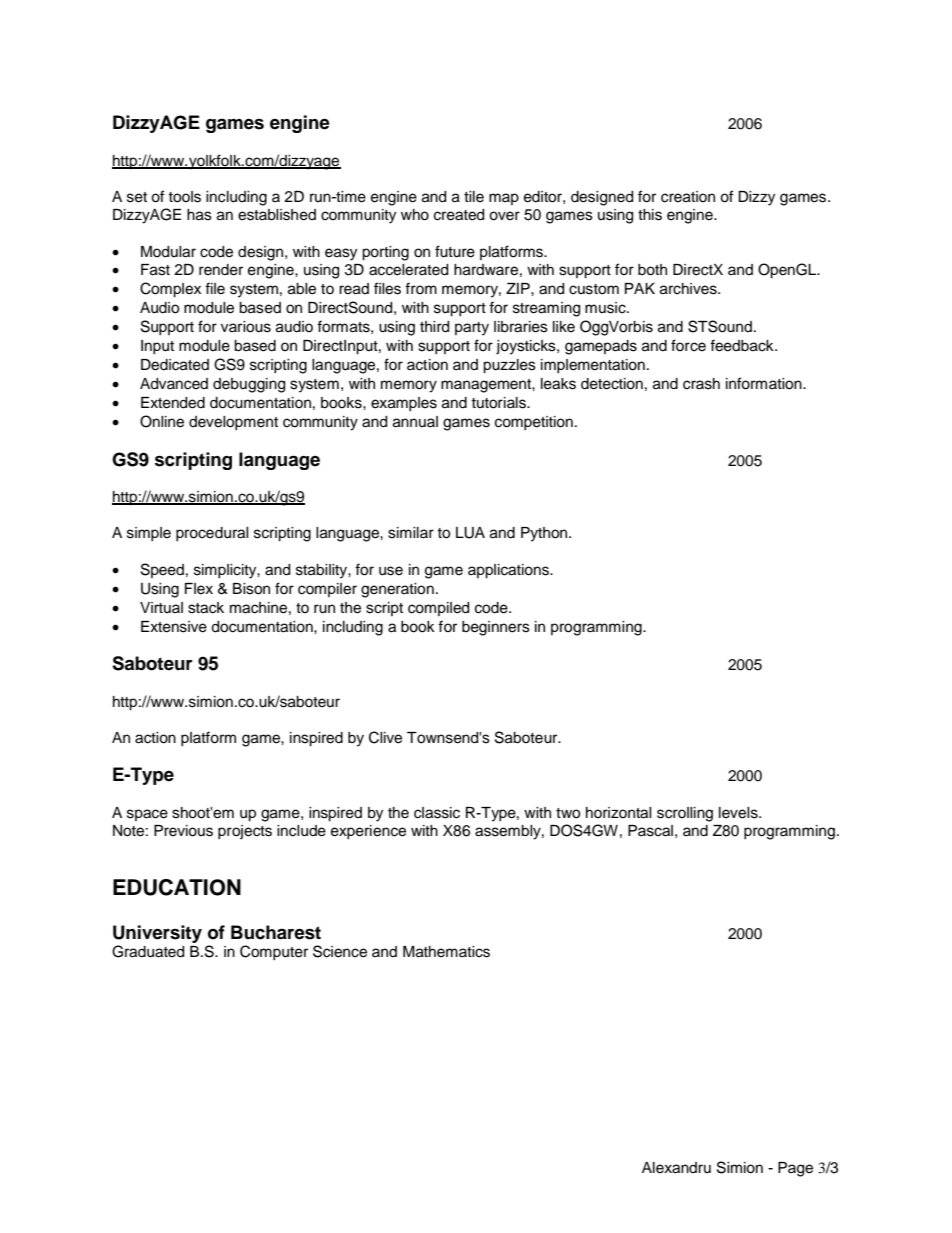  I want to click on beginners, so click(496, 628).
